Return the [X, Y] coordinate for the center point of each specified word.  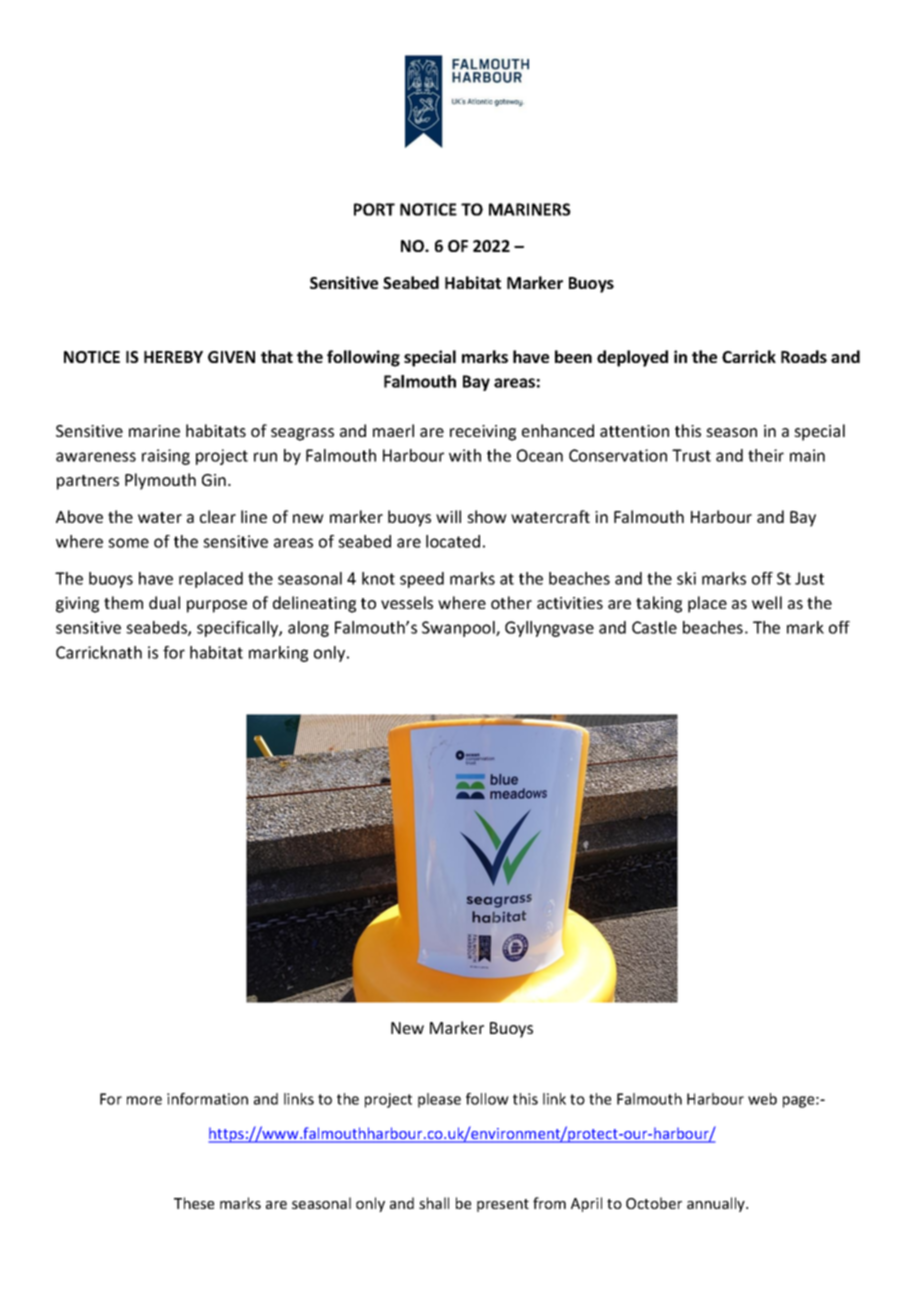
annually [717, 1204]
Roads [804, 356]
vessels [407, 602]
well [767, 602]
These [194, 1203]
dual [164, 602]
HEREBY [173, 357]
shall [434, 1203]
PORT [374, 209]
